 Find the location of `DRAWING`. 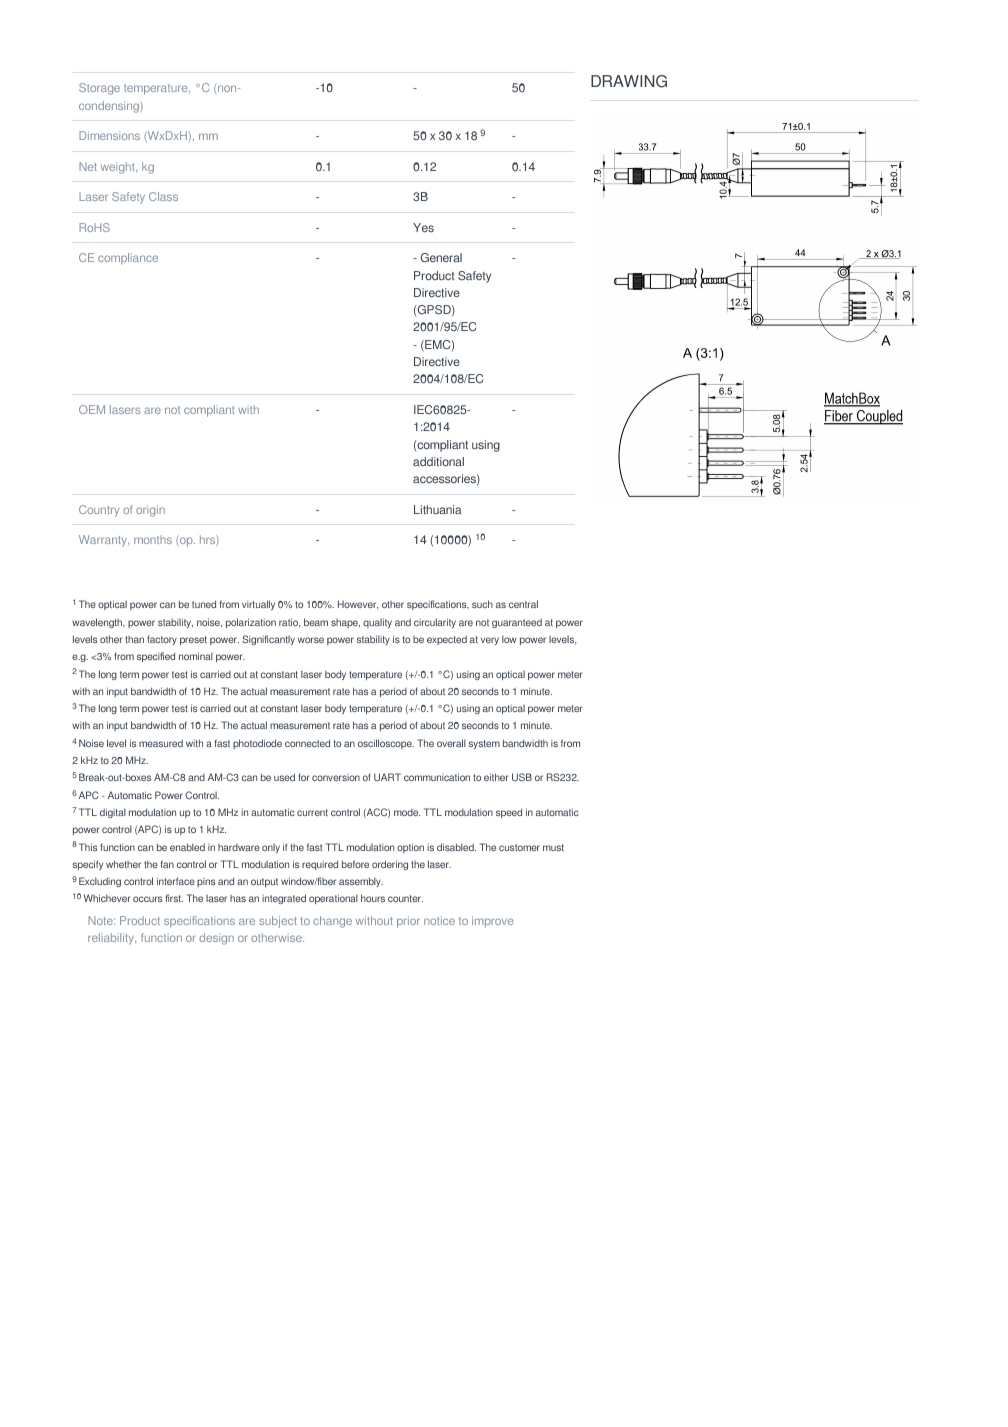

DRAWING is located at coordinates (629, 81).
